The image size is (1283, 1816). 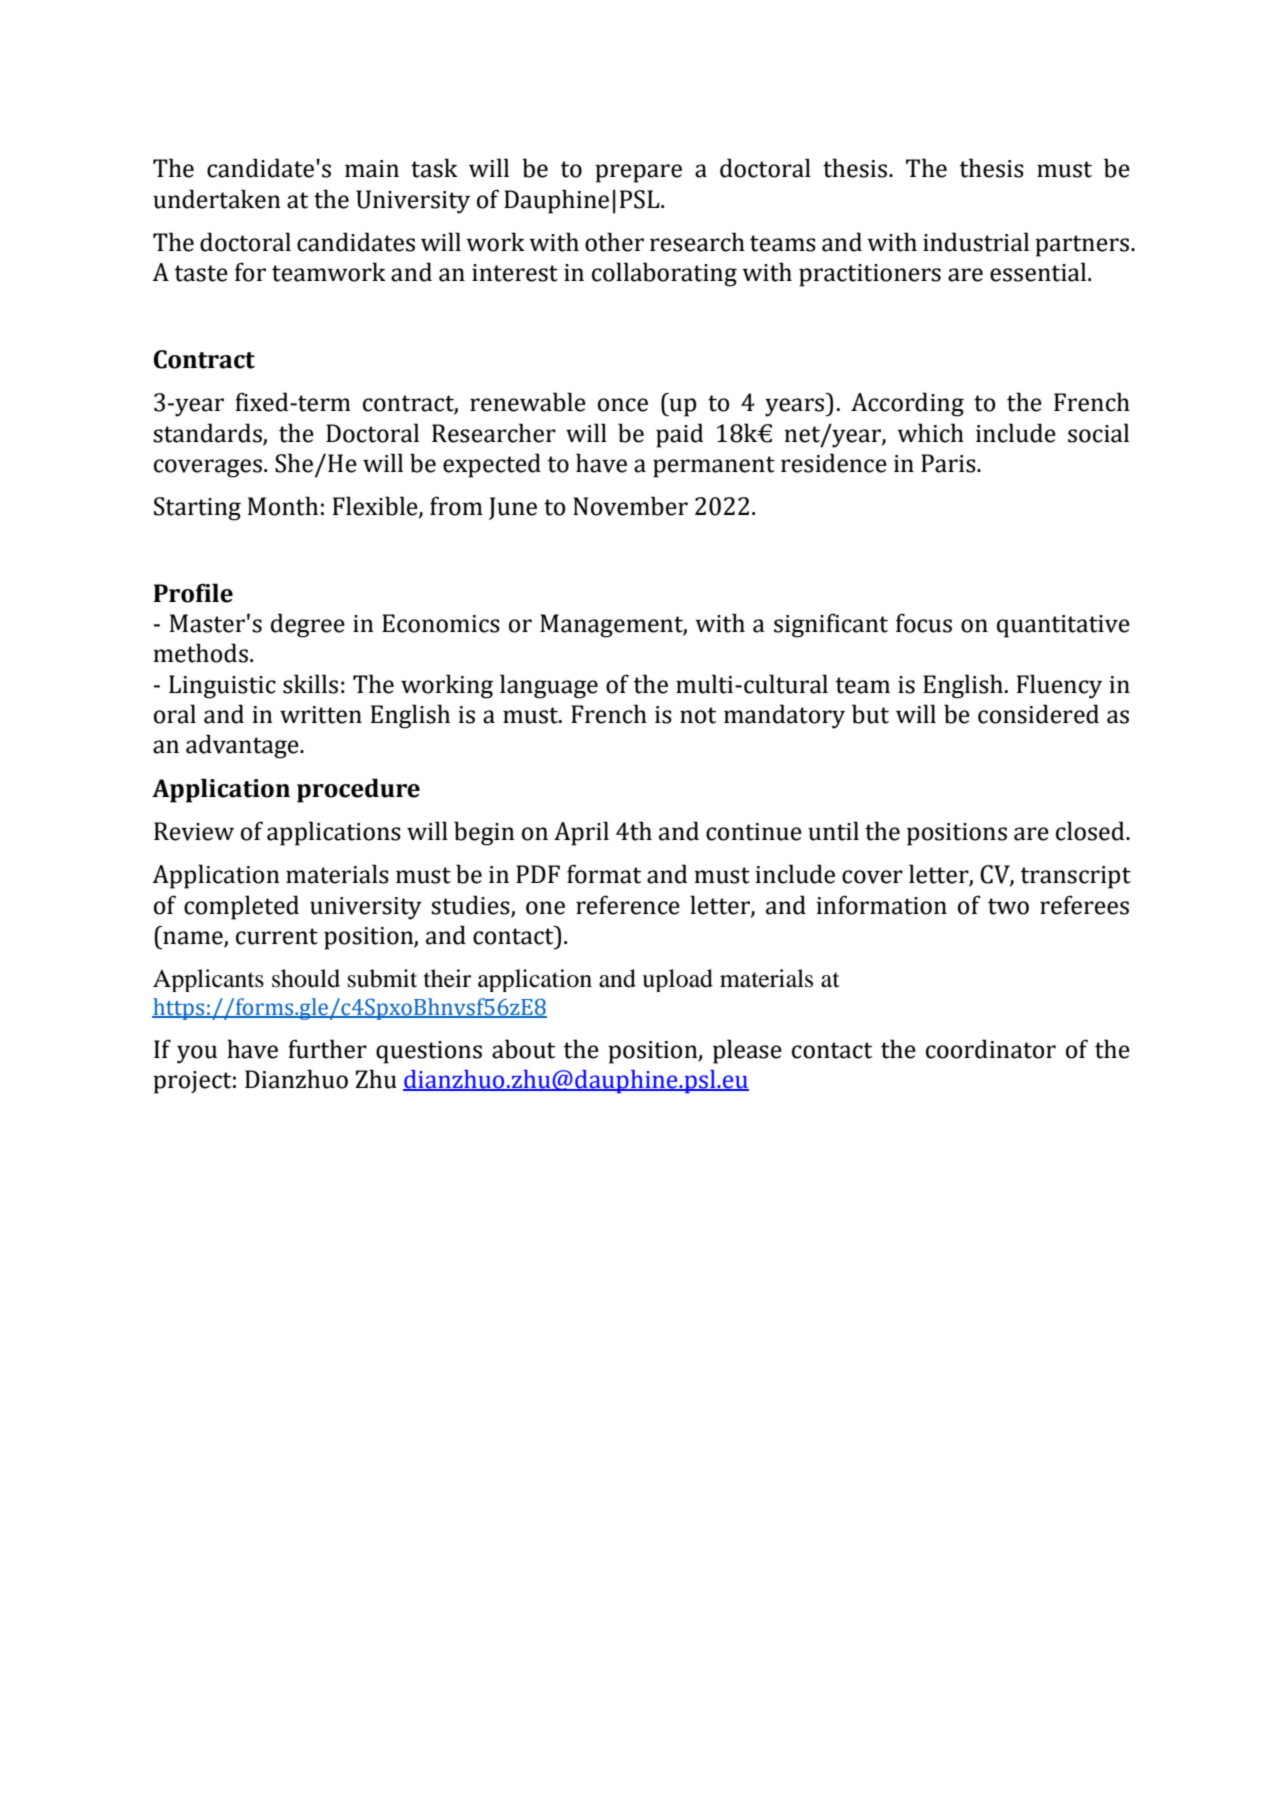 What do you see at coordinates (327, 1049) in the screenshot?
I see `further` at bounding box center [327, 1049].
